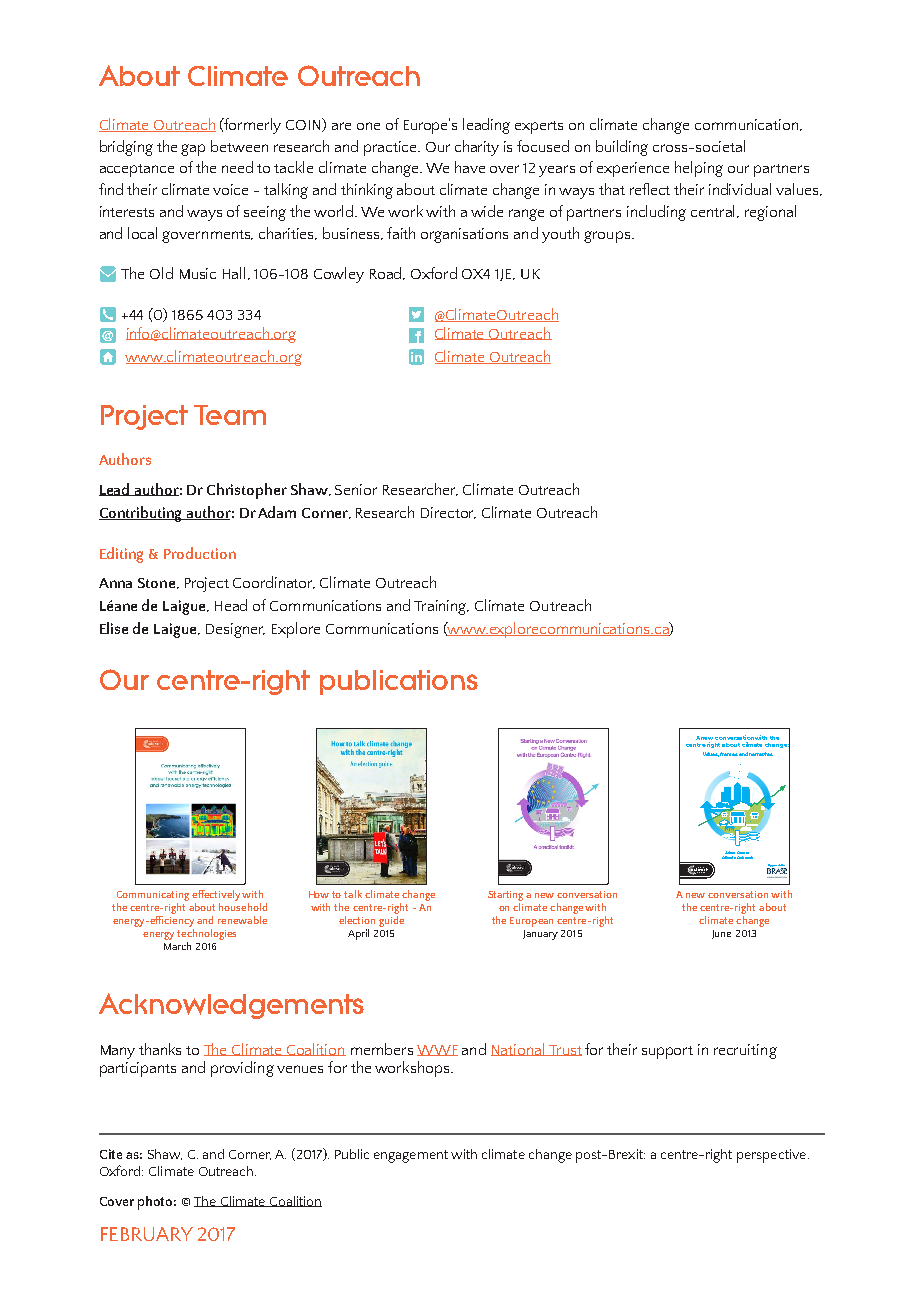 This image has height=1308, width=924. What do you see at coordinates (235, 630) in the image?
I see `Designer` at bounding box center [235, 630].
